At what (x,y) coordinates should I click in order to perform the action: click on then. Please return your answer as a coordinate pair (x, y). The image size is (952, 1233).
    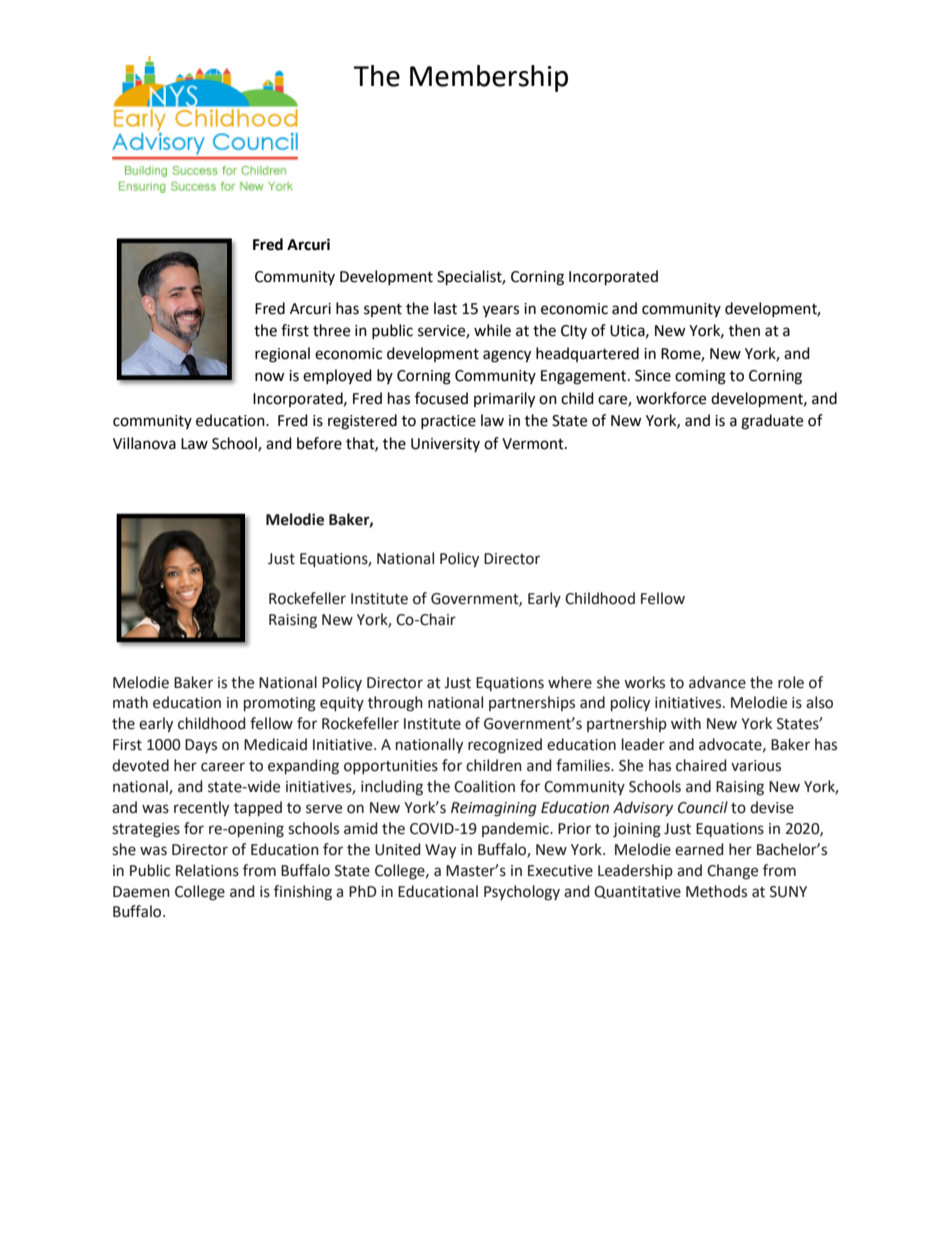
    Looking at the image, I should click on (744, 330).
